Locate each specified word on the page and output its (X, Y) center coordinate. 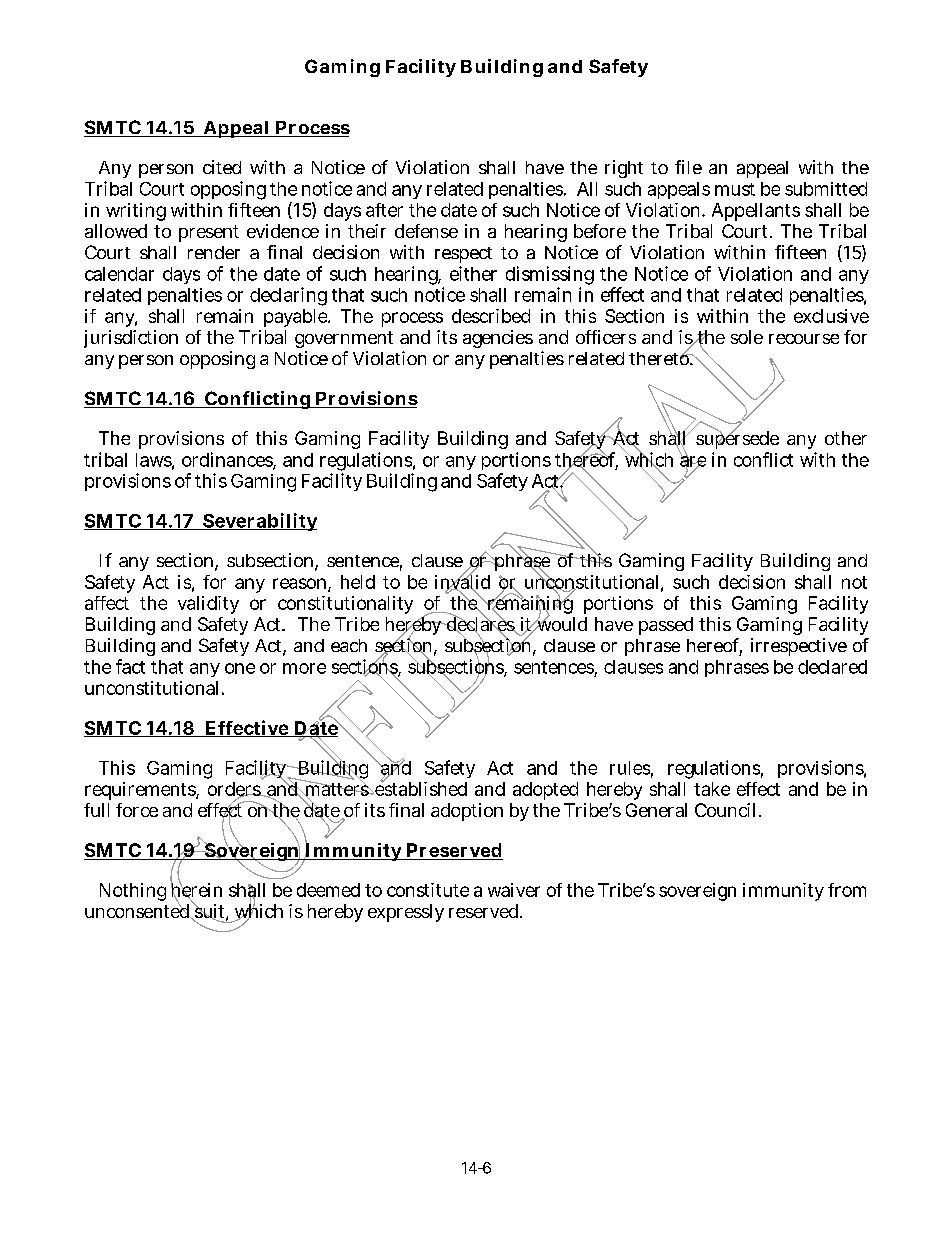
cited (222, 167)
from (847, 890)
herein (196, 890)
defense (426, 231)
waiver (514, 890)
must (735, 189)
